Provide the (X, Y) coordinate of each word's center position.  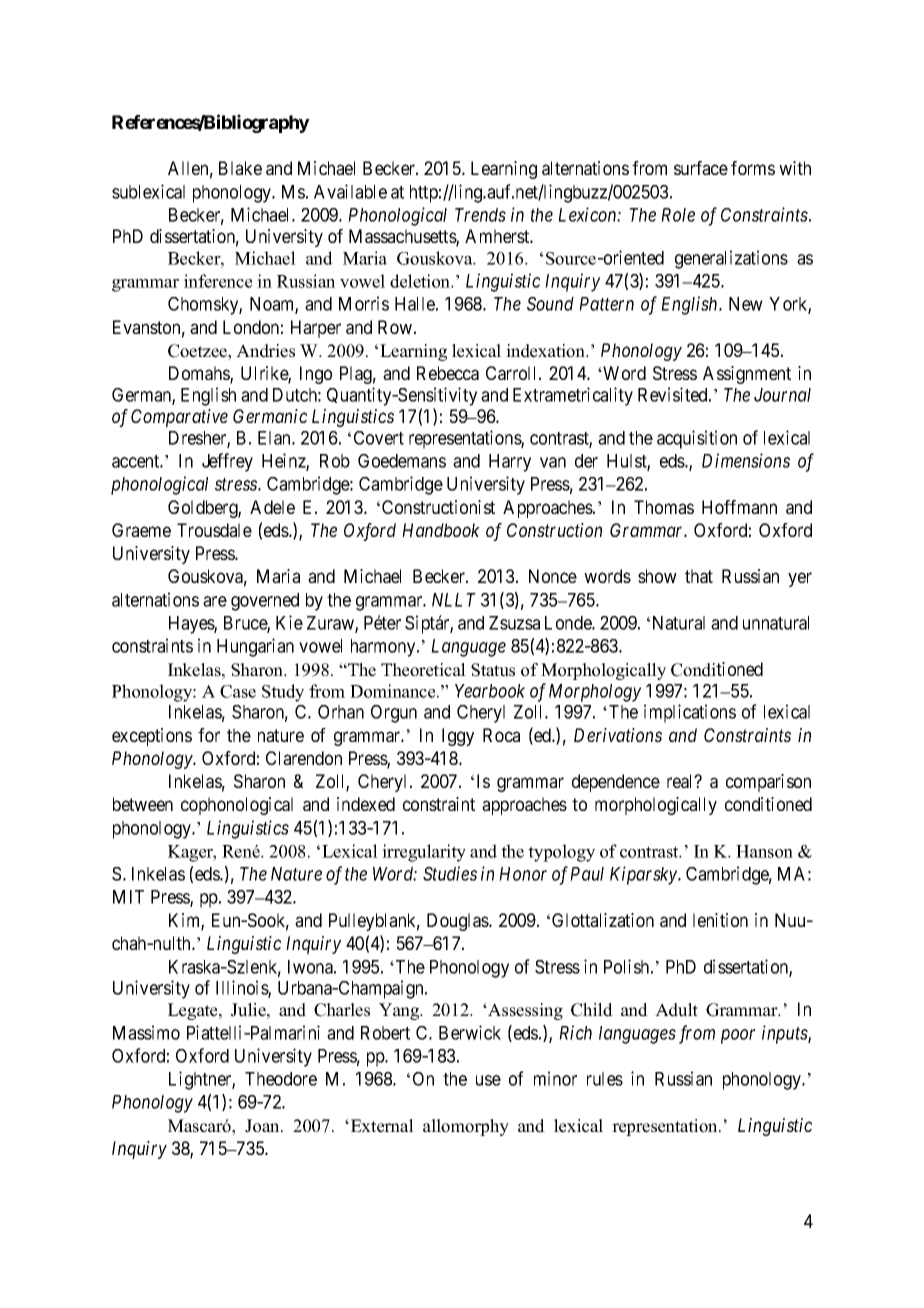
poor (738, 1036)
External (381, 1126)
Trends (480, 215)
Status (493, 670)
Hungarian (255, 647)
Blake (240, 168)
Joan (263, 1126)
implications (690, 713)
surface (701, 168)
